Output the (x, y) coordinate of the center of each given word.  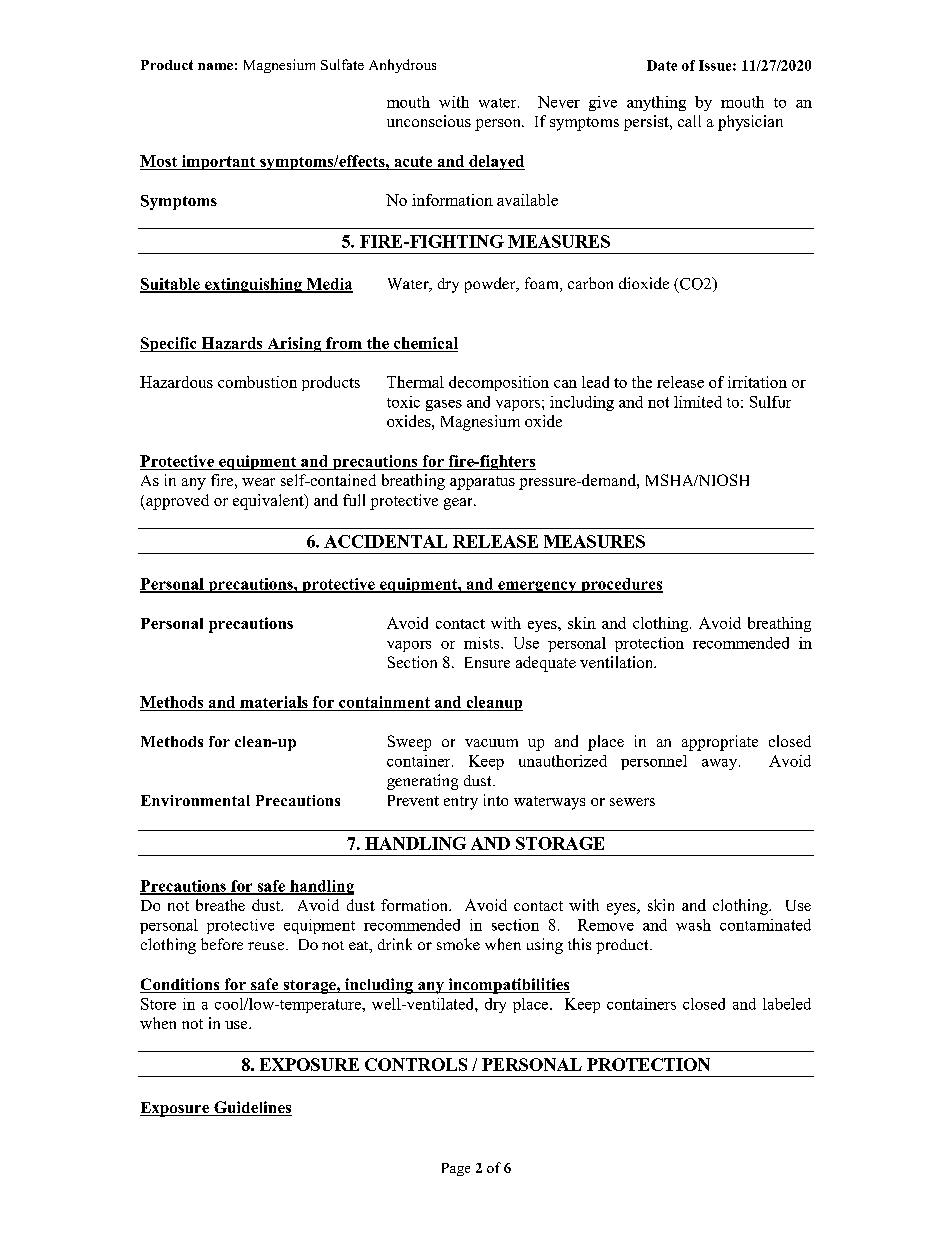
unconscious (429, 121)
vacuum (491, 743)
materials (274, 703)
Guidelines (252, 1108)
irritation (757, 382)
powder (491, 285)
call (689, 121)
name (215, 66)
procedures (621, 585)
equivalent (269, 502)
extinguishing (253, 285)
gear (459, 504)
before (222, 944)
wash (693, 925)
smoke (458, 944)
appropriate (720, 743)
